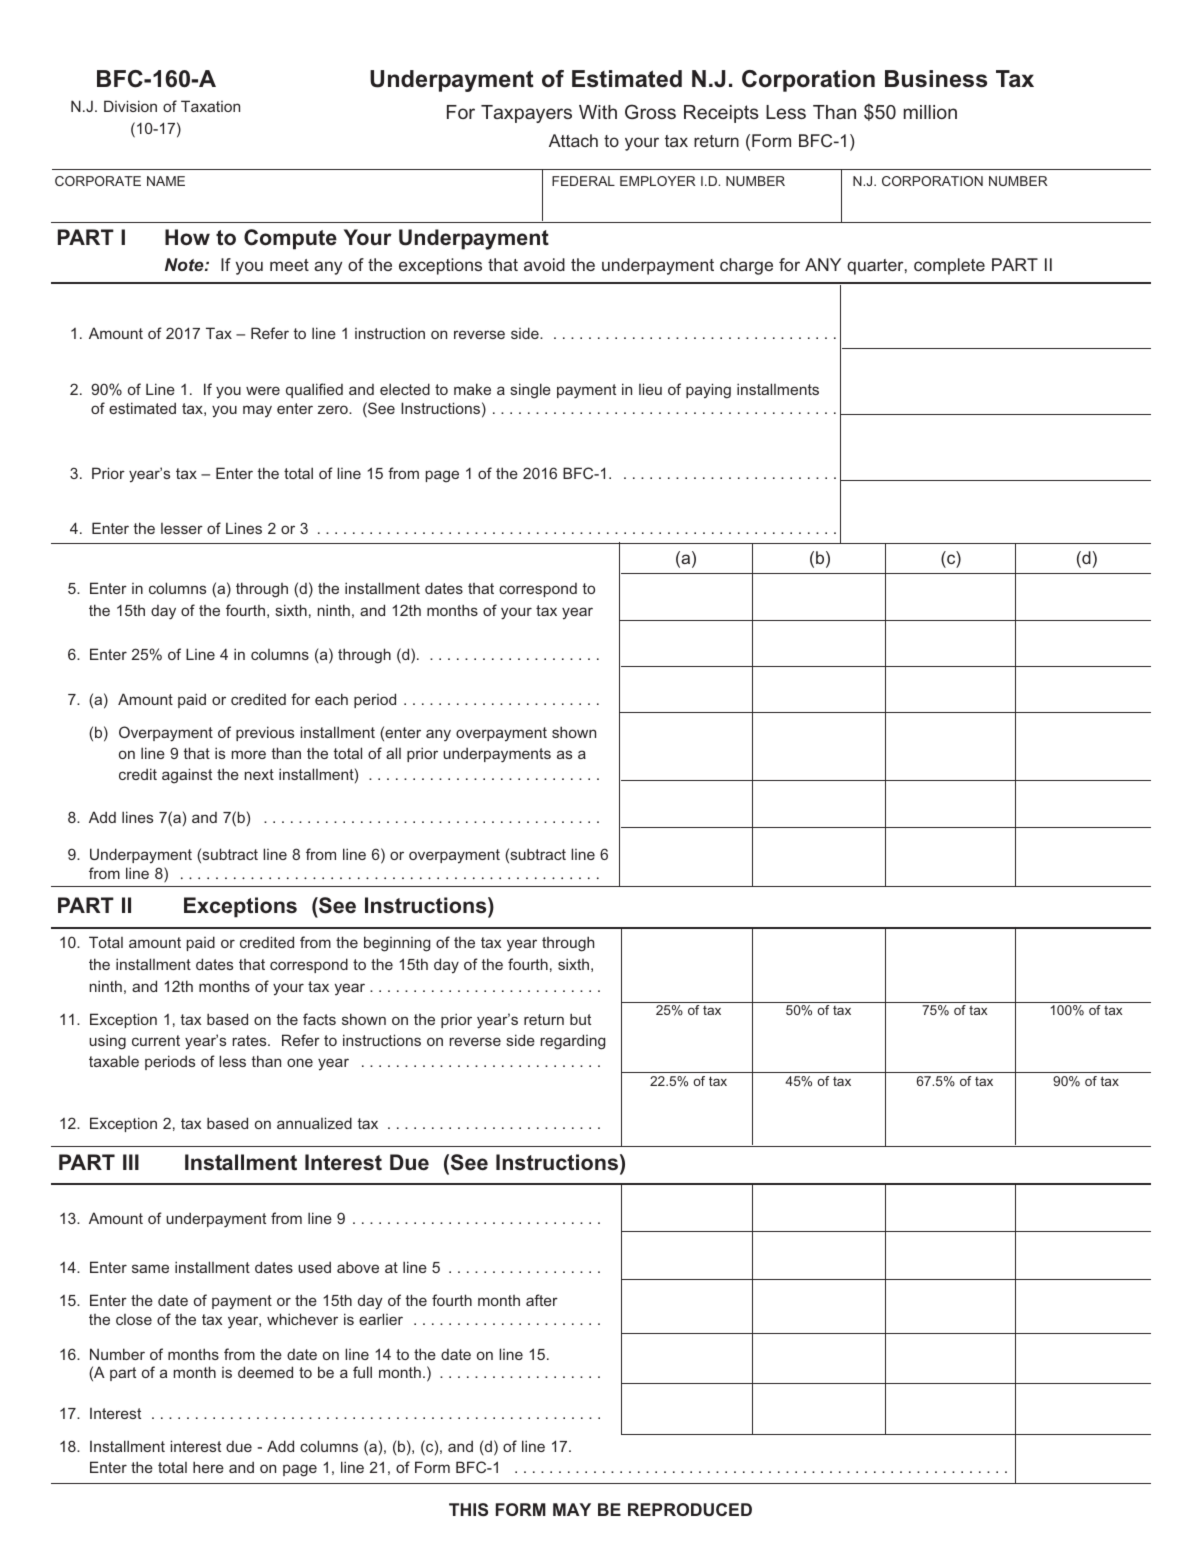  I want to click on here, so click(208, 1467).
